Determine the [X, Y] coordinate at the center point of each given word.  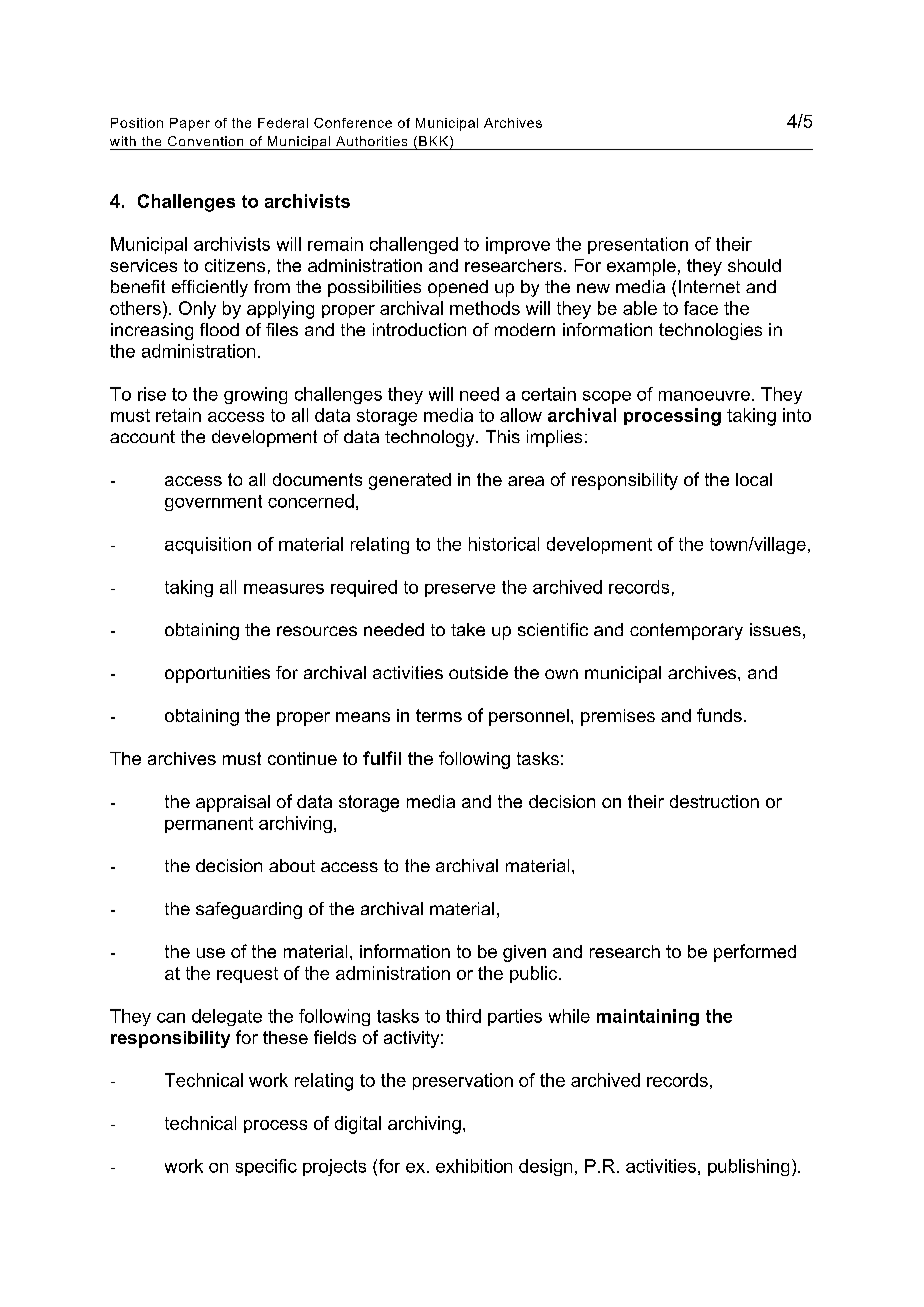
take [468, 629]
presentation [638, 245]
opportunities [217, 674]
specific [266, 1167]
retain [178, 415]
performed [755, 953]
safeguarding [249, 910]
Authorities [371, 141]
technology [431, 438]
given [524, 953]
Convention [205, 141]
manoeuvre [704, 396]
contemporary [686, 631]
